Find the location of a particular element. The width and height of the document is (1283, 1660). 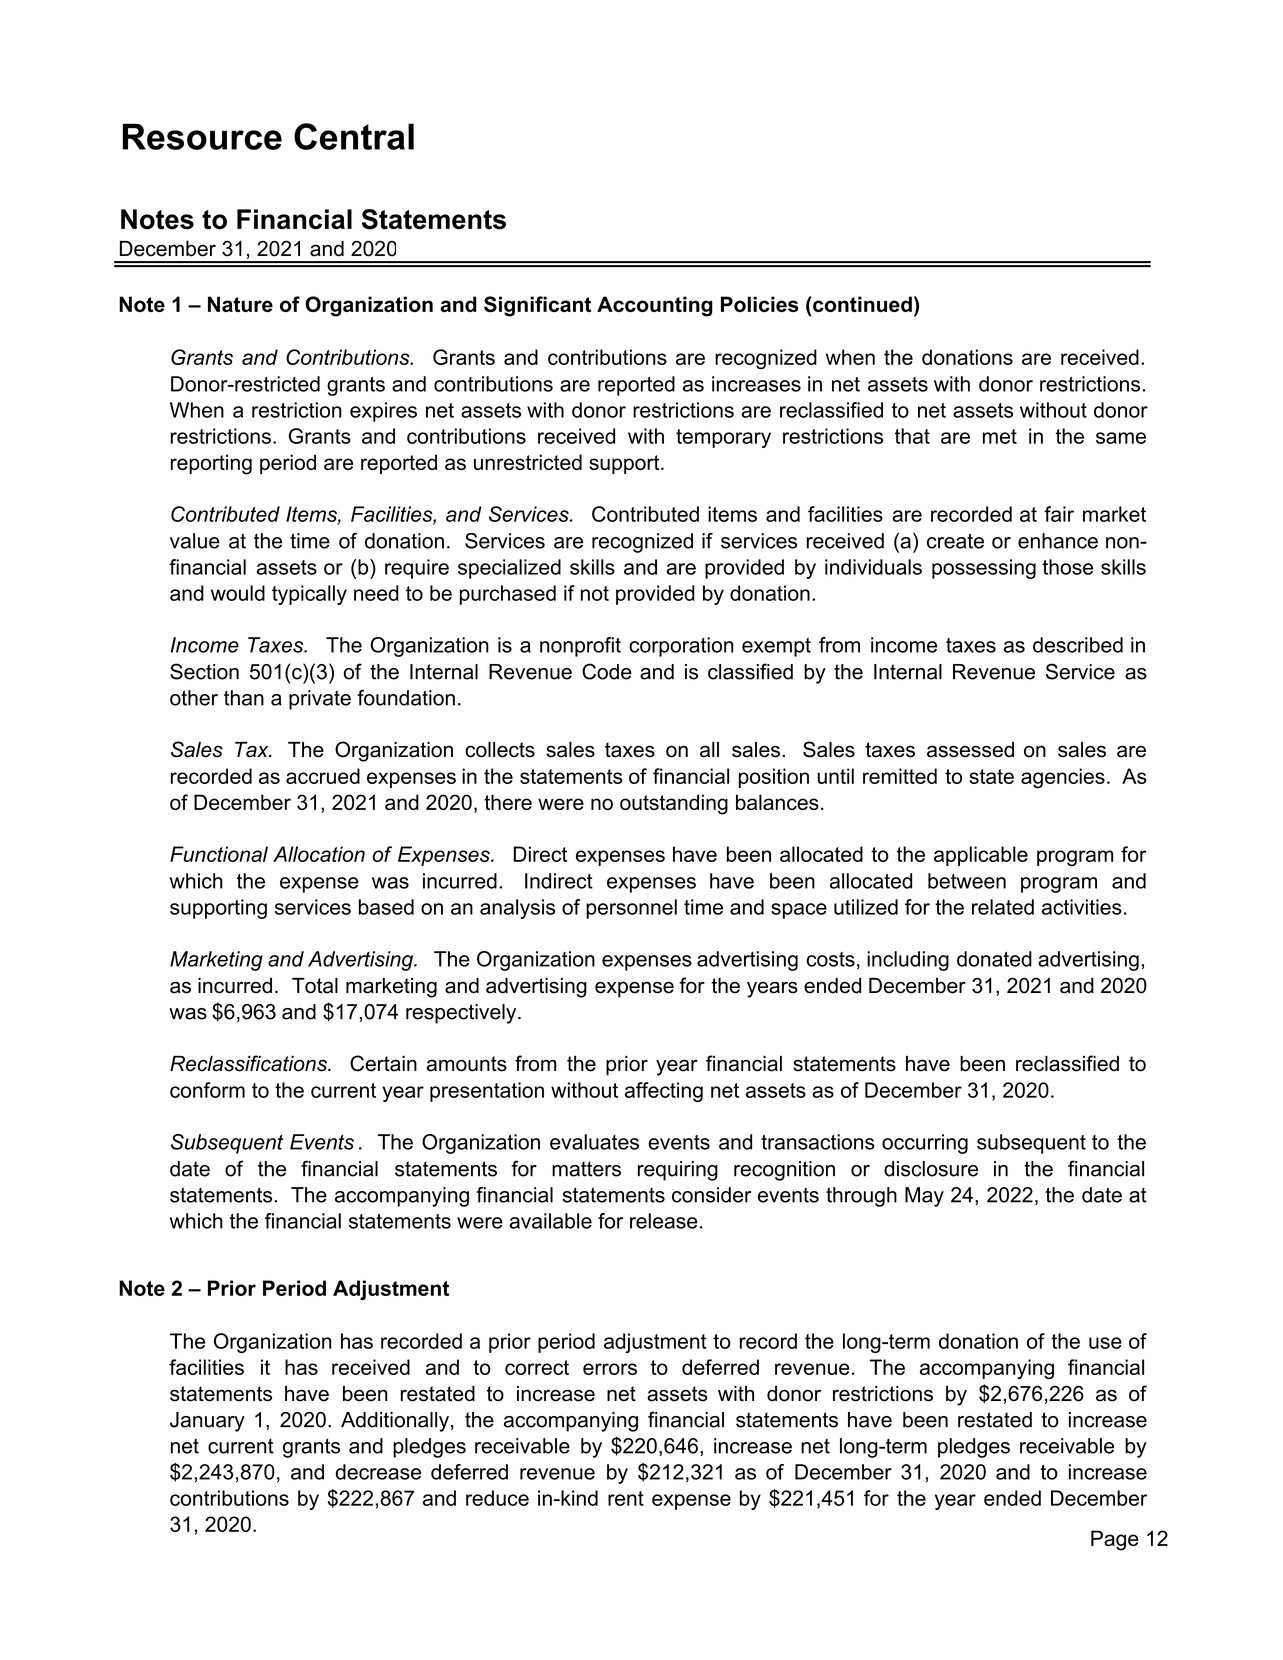

Central is located at coordinates (354, 136).
